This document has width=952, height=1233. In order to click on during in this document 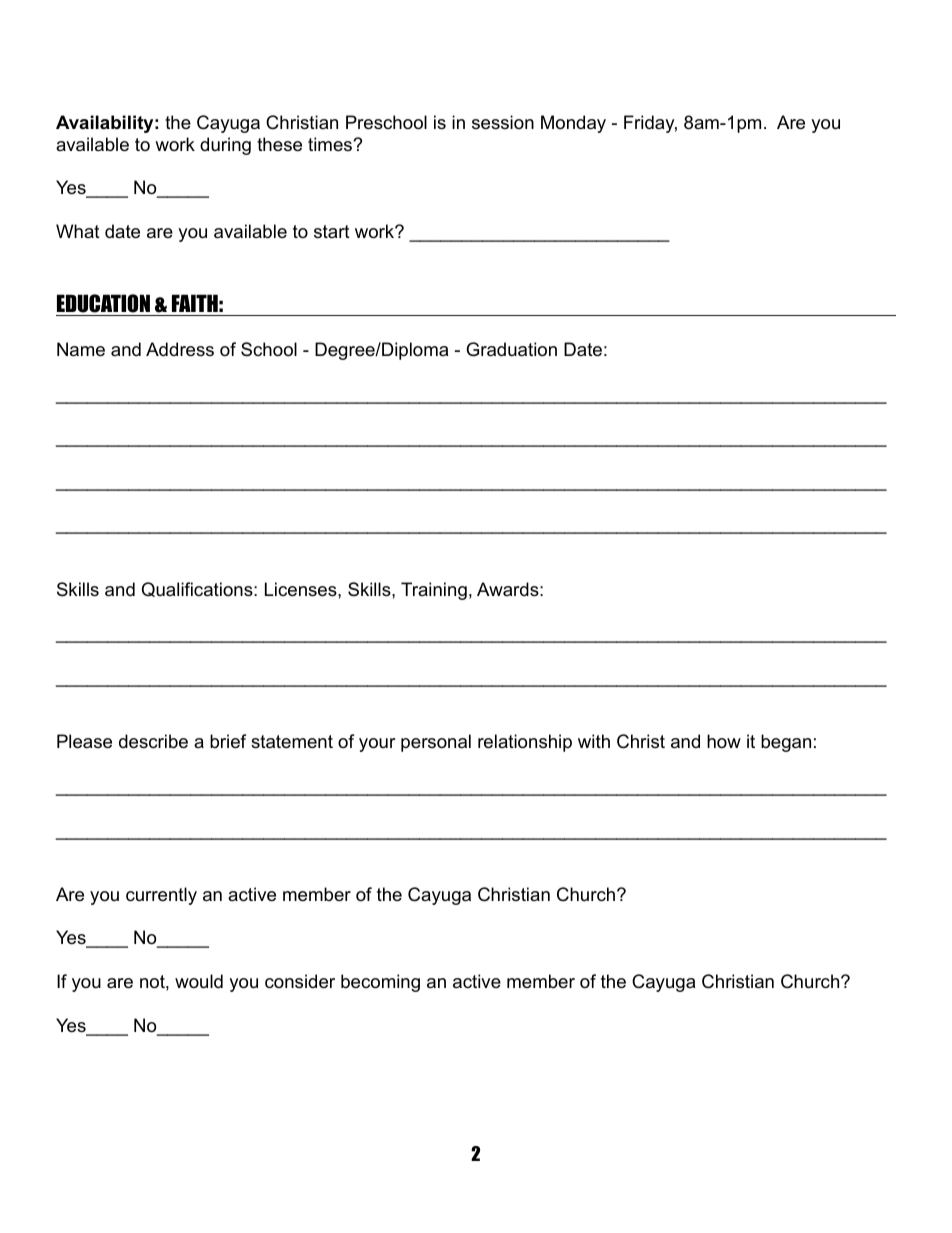, I will do `click(225, 146)`.
